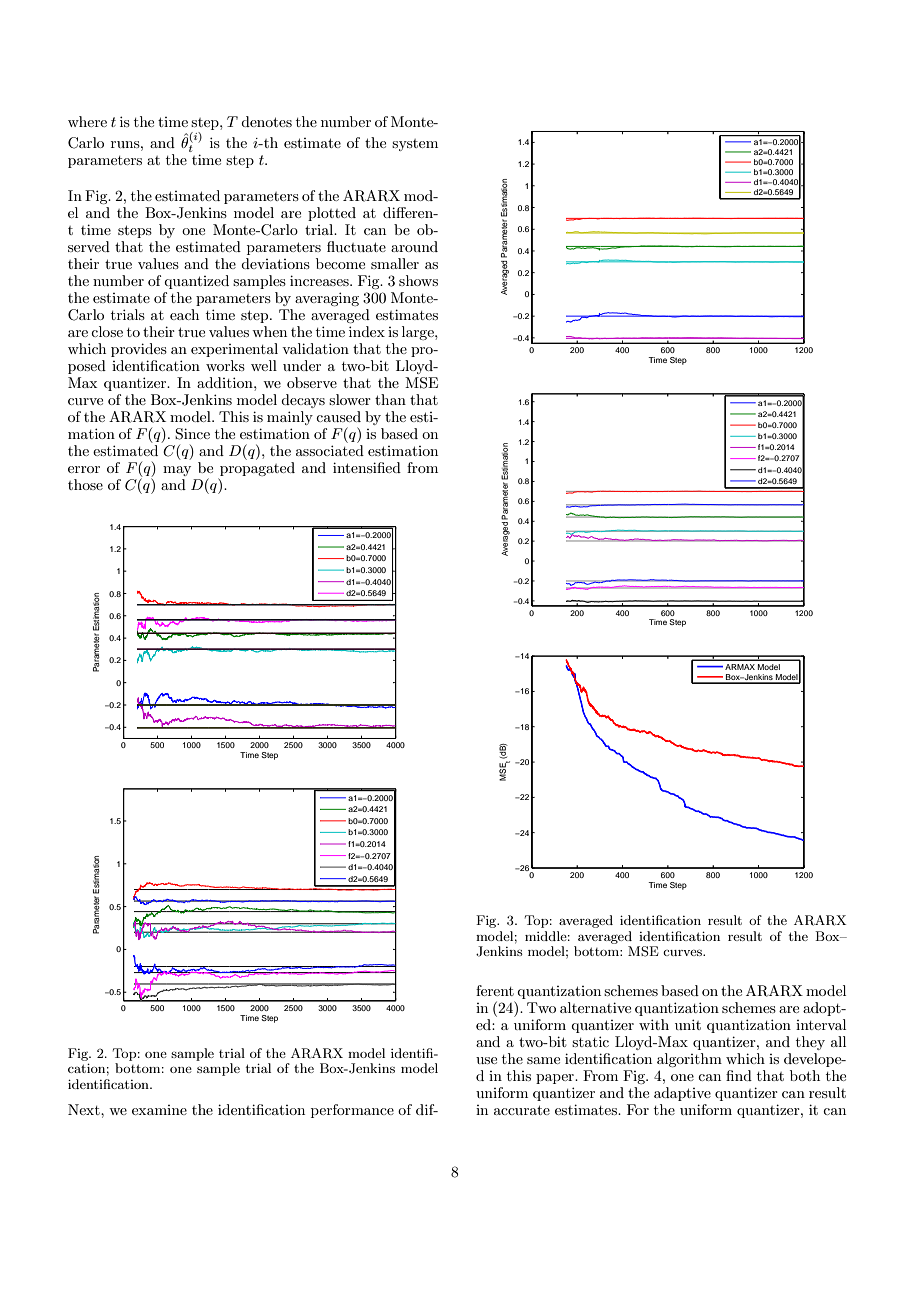  Describe the element at coordinates (689, 1060) in the screenshot. I see `algorithm` at that location.
